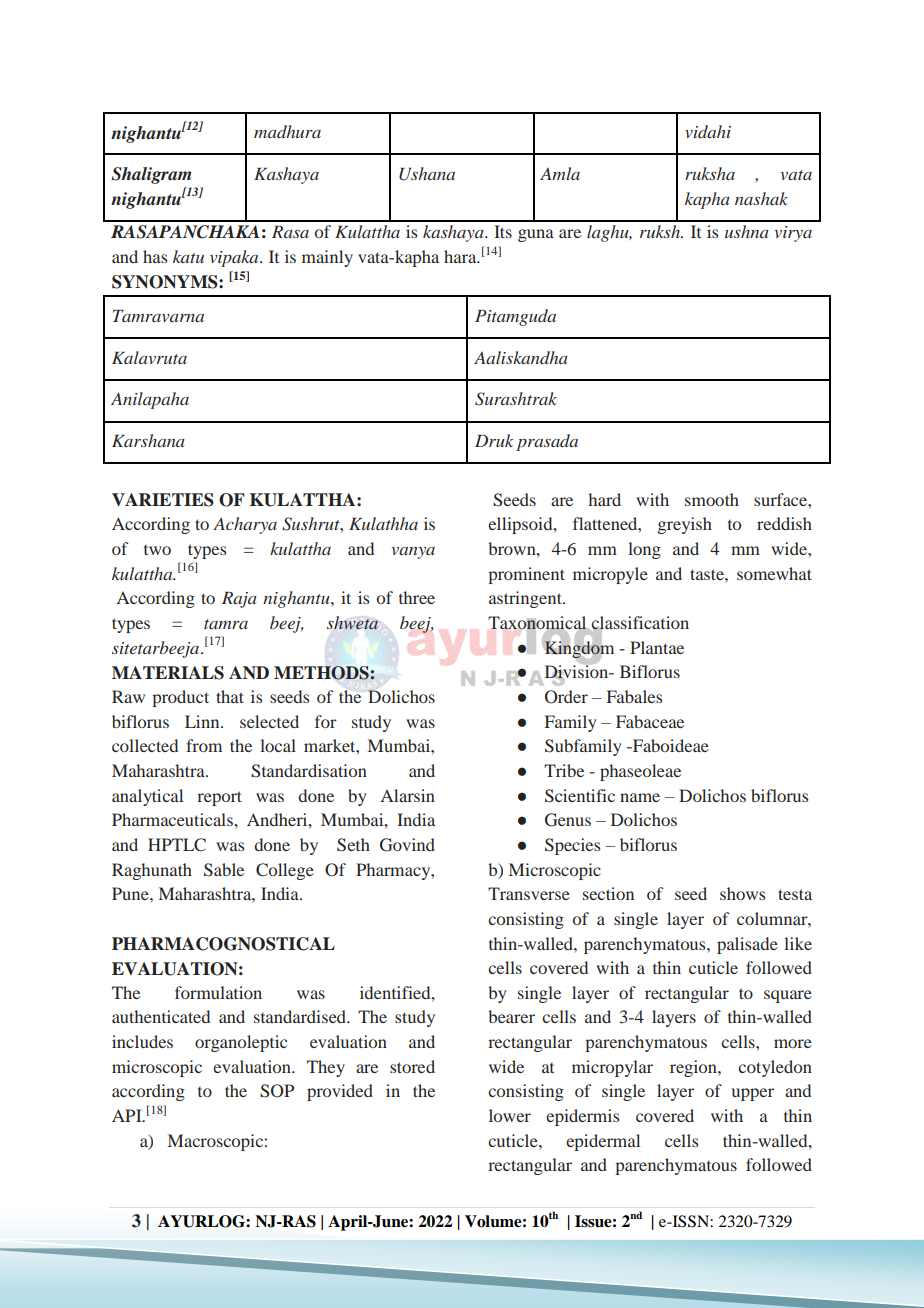 This screenshot has height=1308, width=924. I want to click on MATERIALS, so click(168, 673).
